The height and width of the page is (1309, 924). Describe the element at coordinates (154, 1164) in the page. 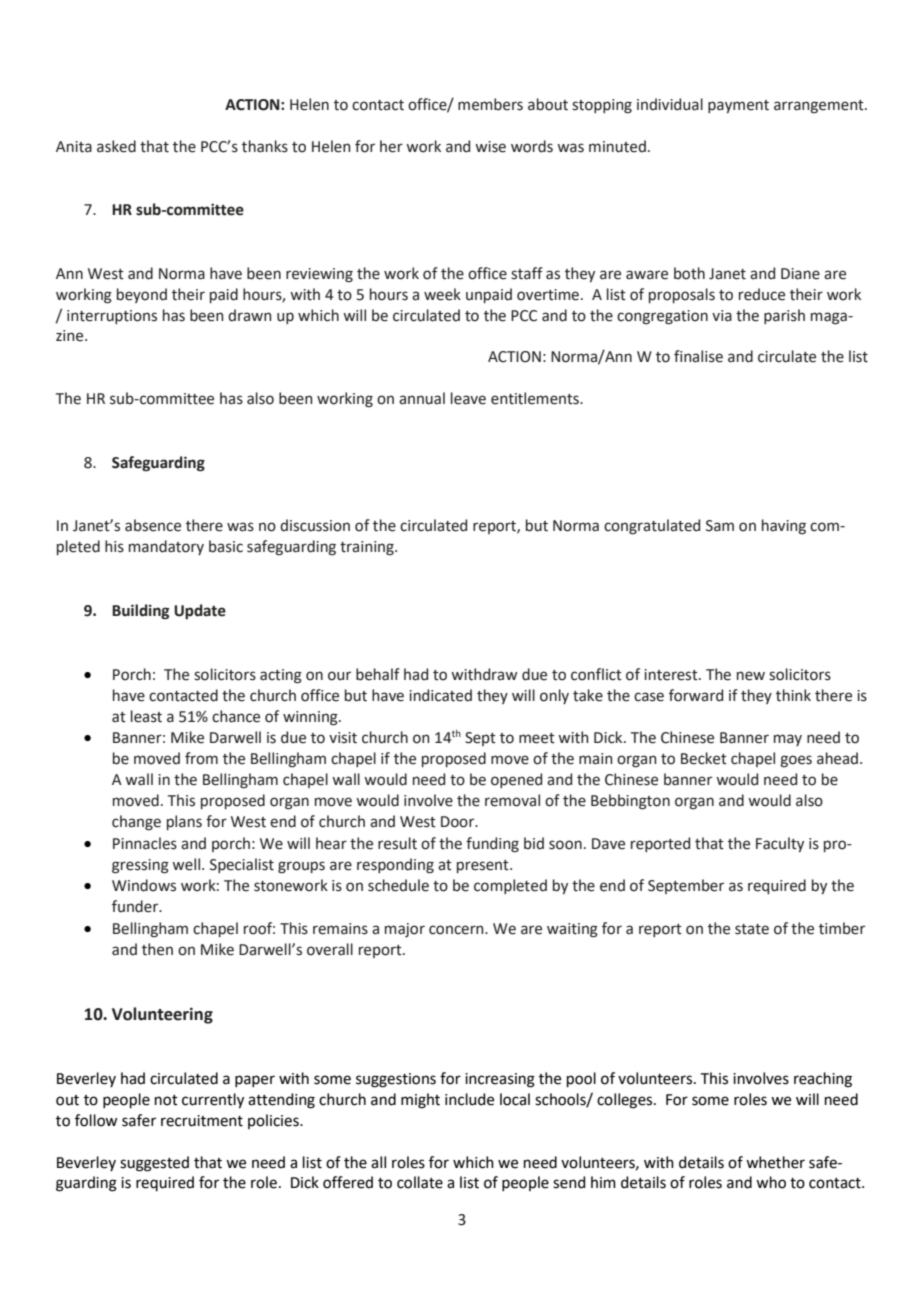

I see `suggested` at that location.
